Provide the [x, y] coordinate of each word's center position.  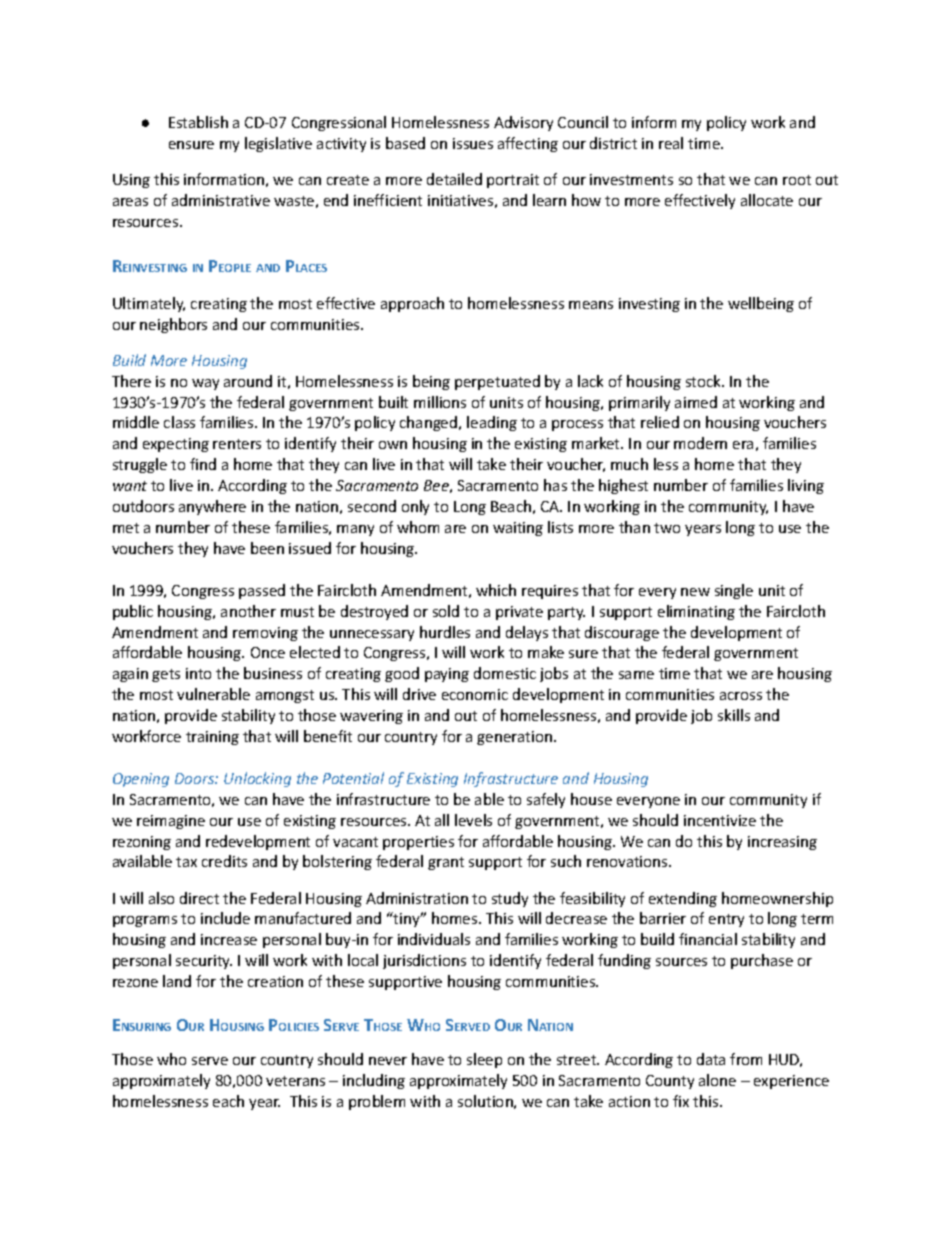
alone [717, 1080]
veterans [295, 1081]
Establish [198, 122]
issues [473, 143]
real [671, 143]
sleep [484, 1060]
